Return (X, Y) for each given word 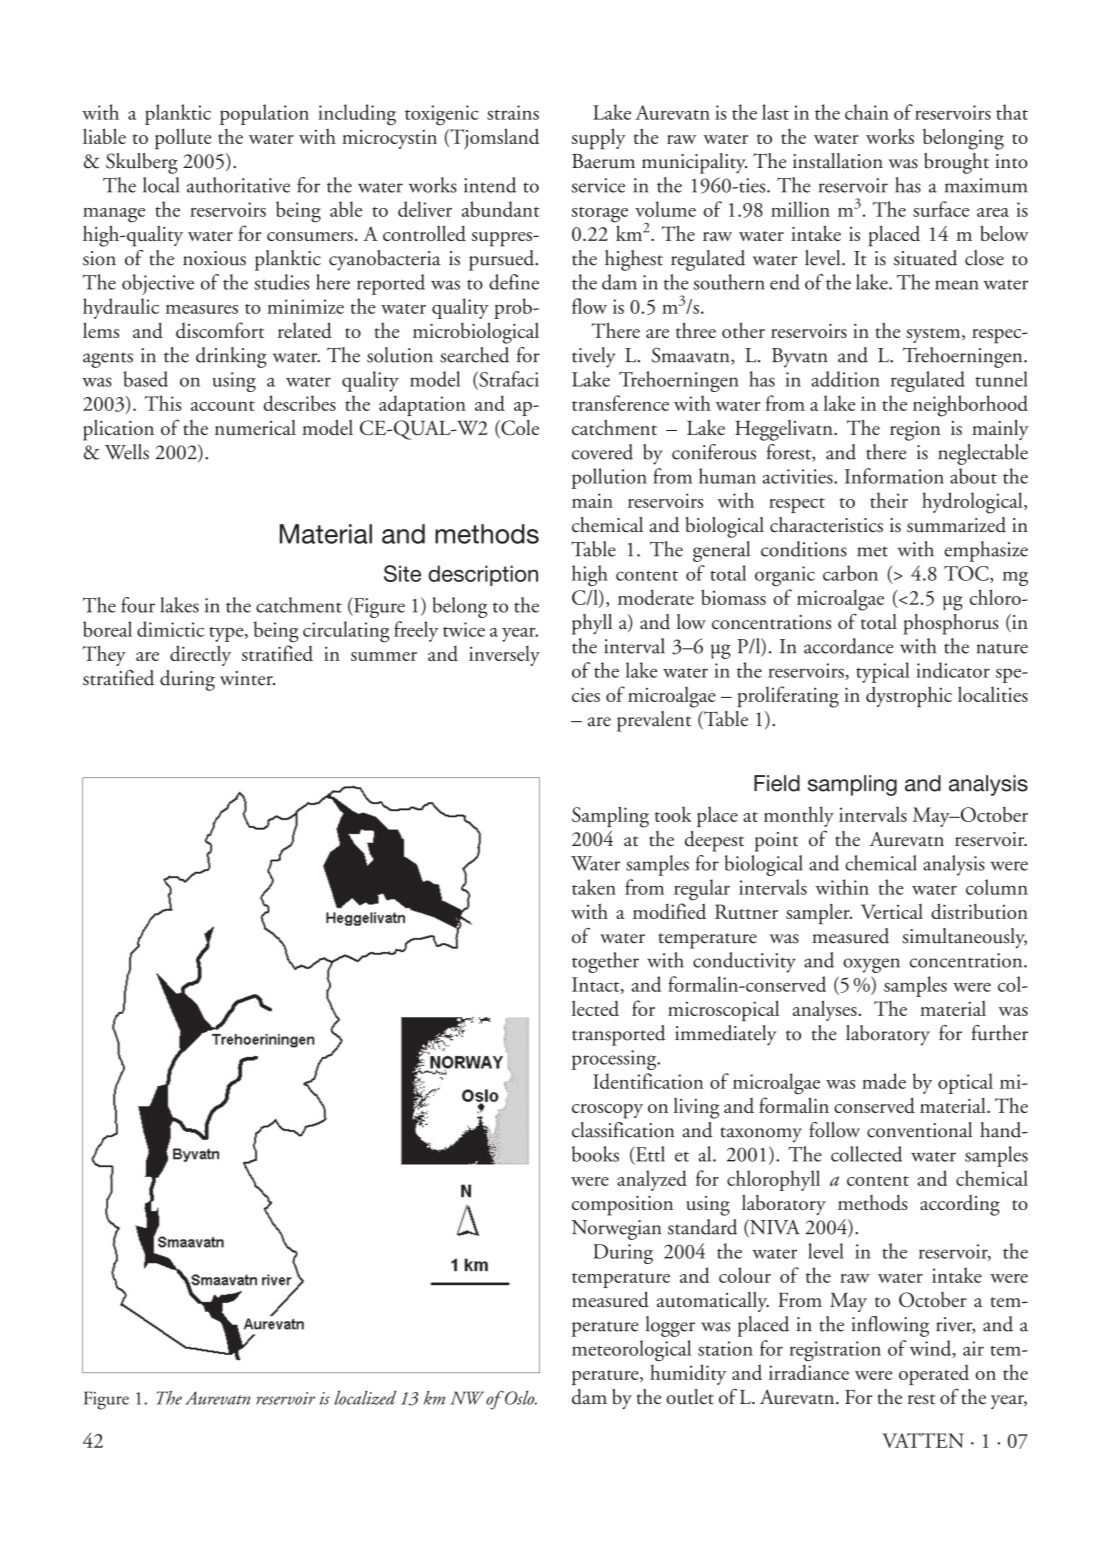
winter (247, 678)
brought (956, 163)
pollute (183, 138)
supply (599, 139)
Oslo (520, 1398)
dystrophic (909, 697)
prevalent (654, 721)
